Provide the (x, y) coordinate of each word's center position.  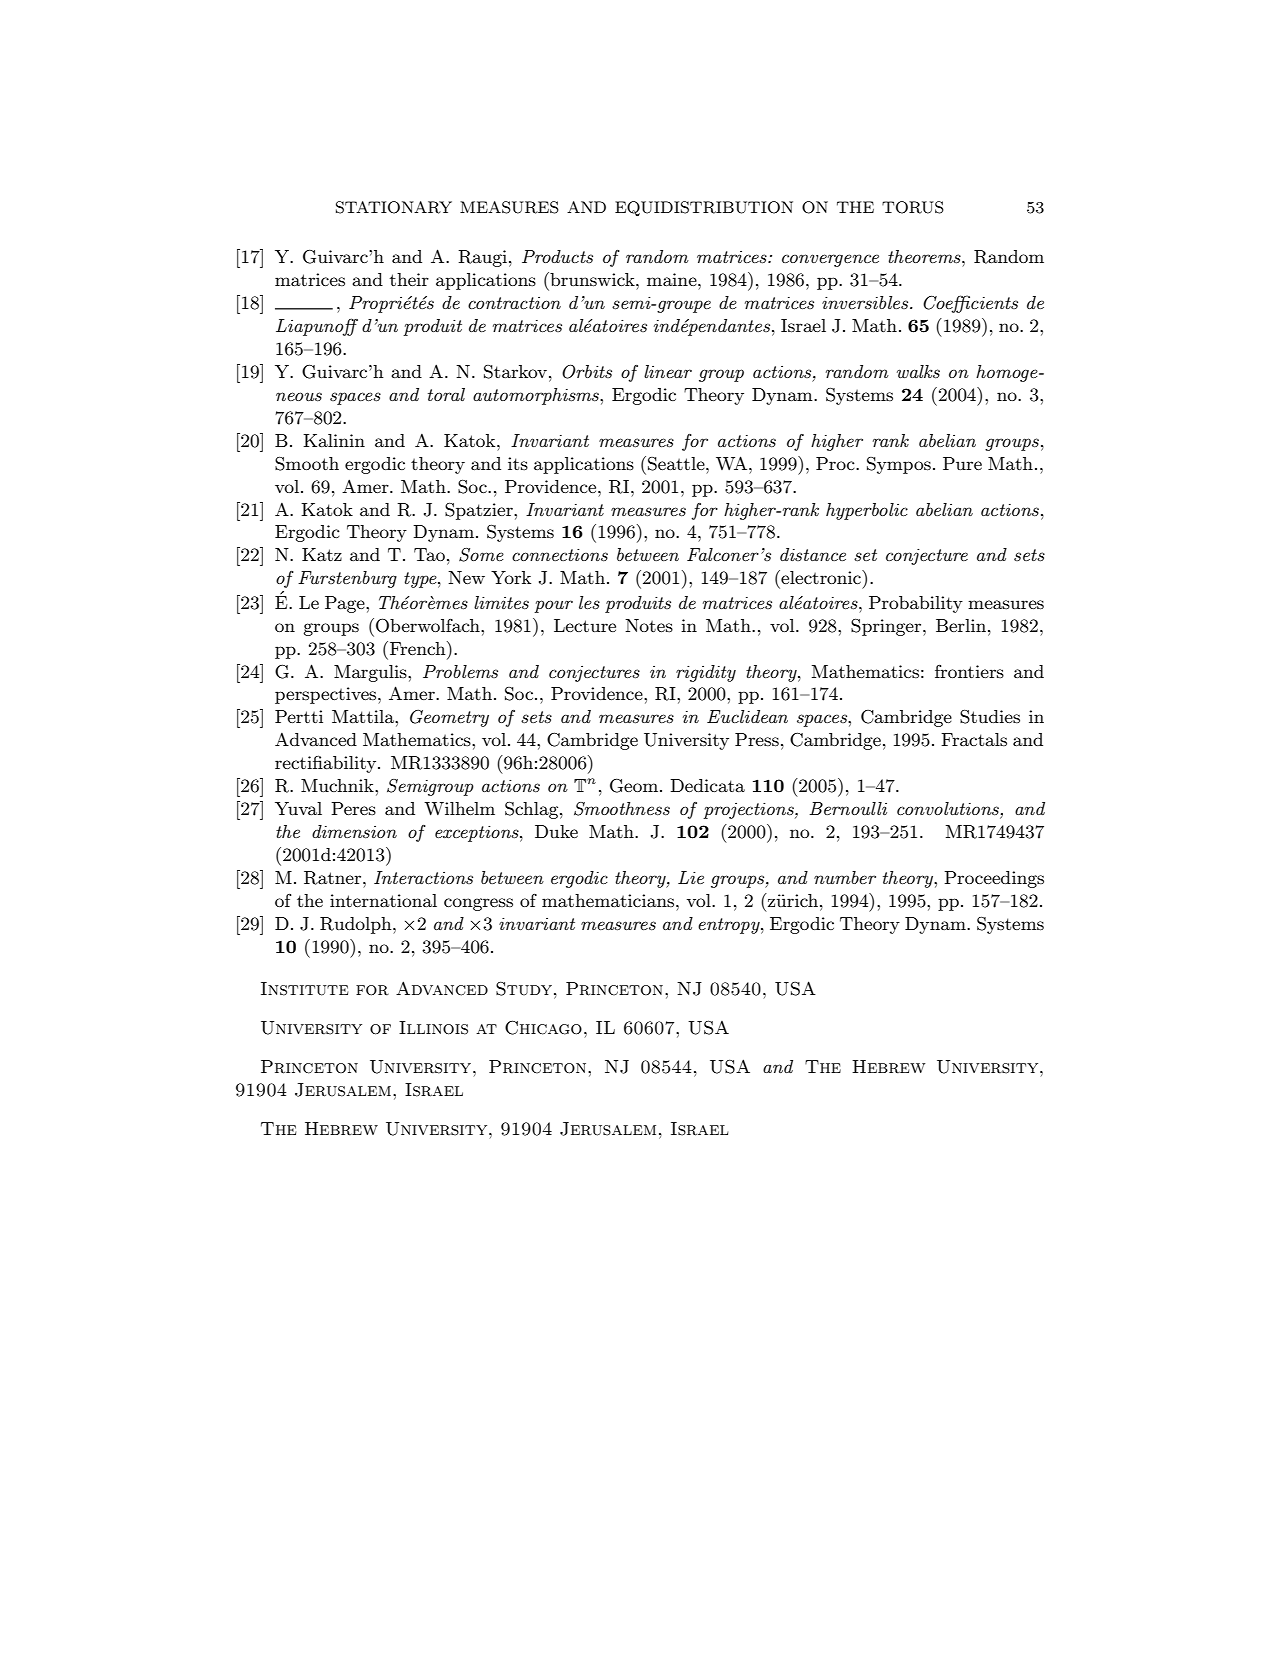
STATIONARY (394, 207)
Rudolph (357, 925)
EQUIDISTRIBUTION (704, 209)
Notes (649, 626)
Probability (916, 604)
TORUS (913, 207)
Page (346, 604)
